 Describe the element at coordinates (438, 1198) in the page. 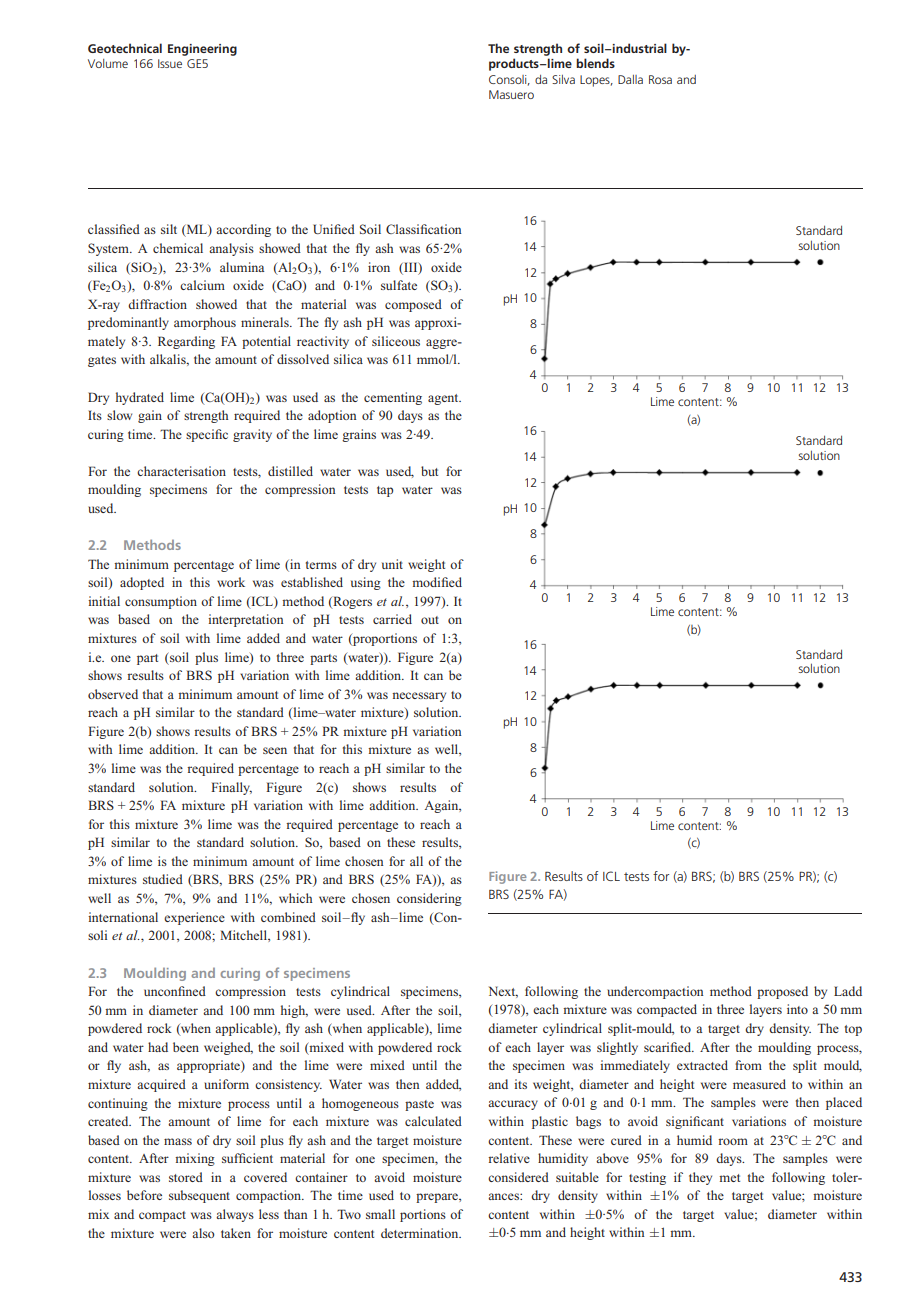

I see `prepare` at that location.
